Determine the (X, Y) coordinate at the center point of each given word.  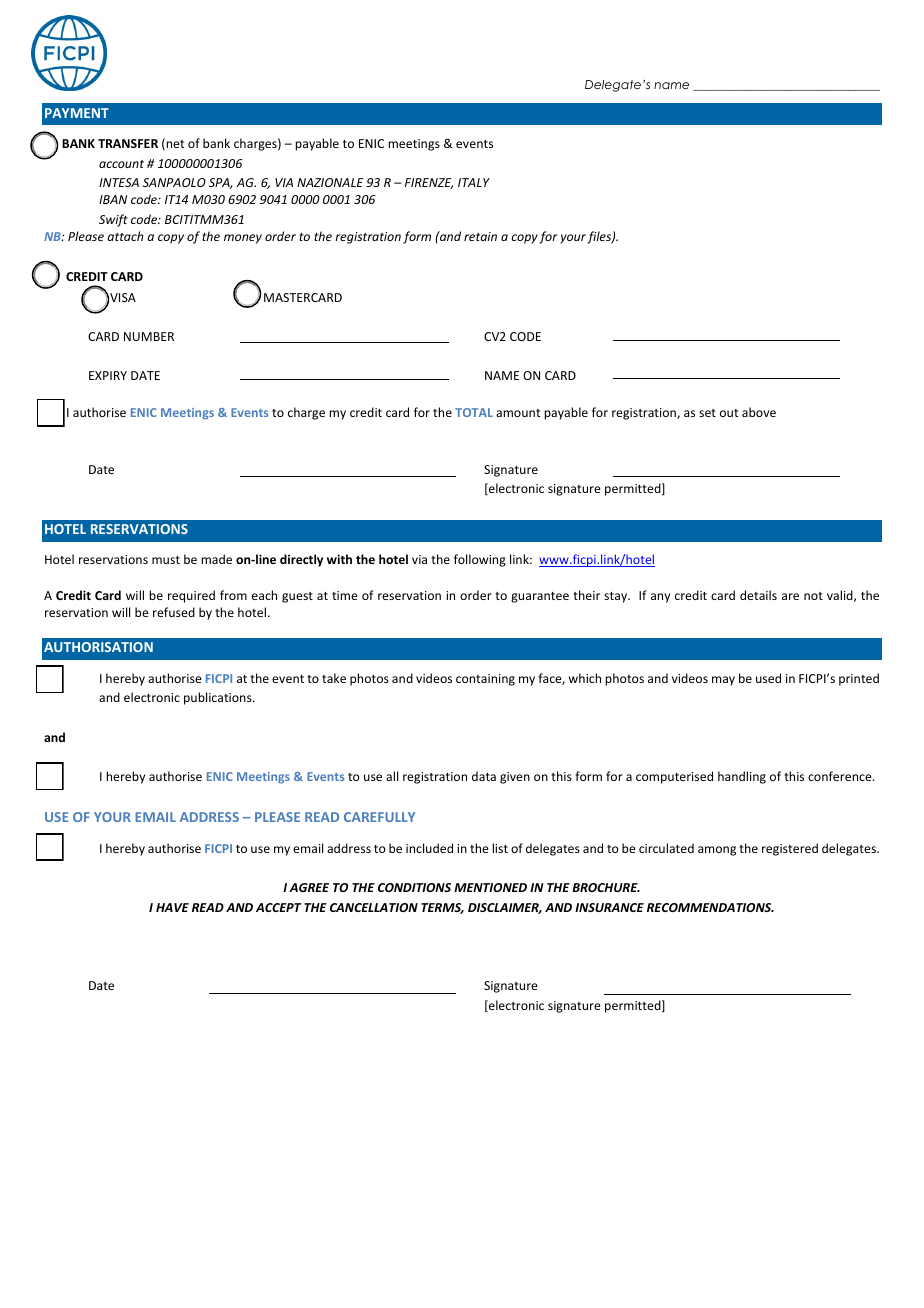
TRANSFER (128, 143)
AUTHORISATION (98, 647)
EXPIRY (108, 375)
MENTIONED (490, 887)
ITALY (474, 182)
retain (480, 236)
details (758, 595)
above (759, 412)
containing (485, 680)
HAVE (172, 907)
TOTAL (474, 412)
